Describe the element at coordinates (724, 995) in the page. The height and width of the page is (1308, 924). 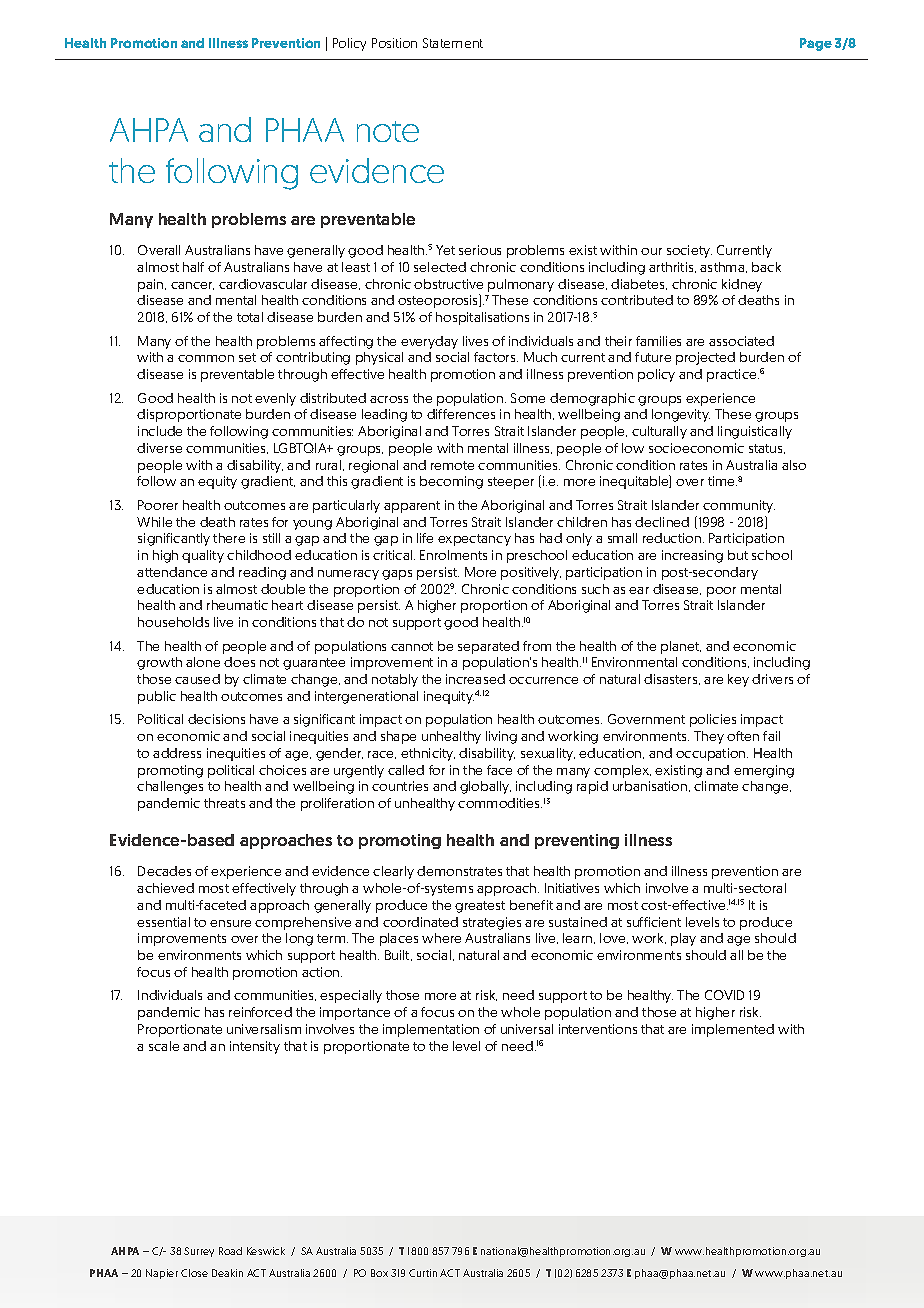
I see `COVID` at that location.
